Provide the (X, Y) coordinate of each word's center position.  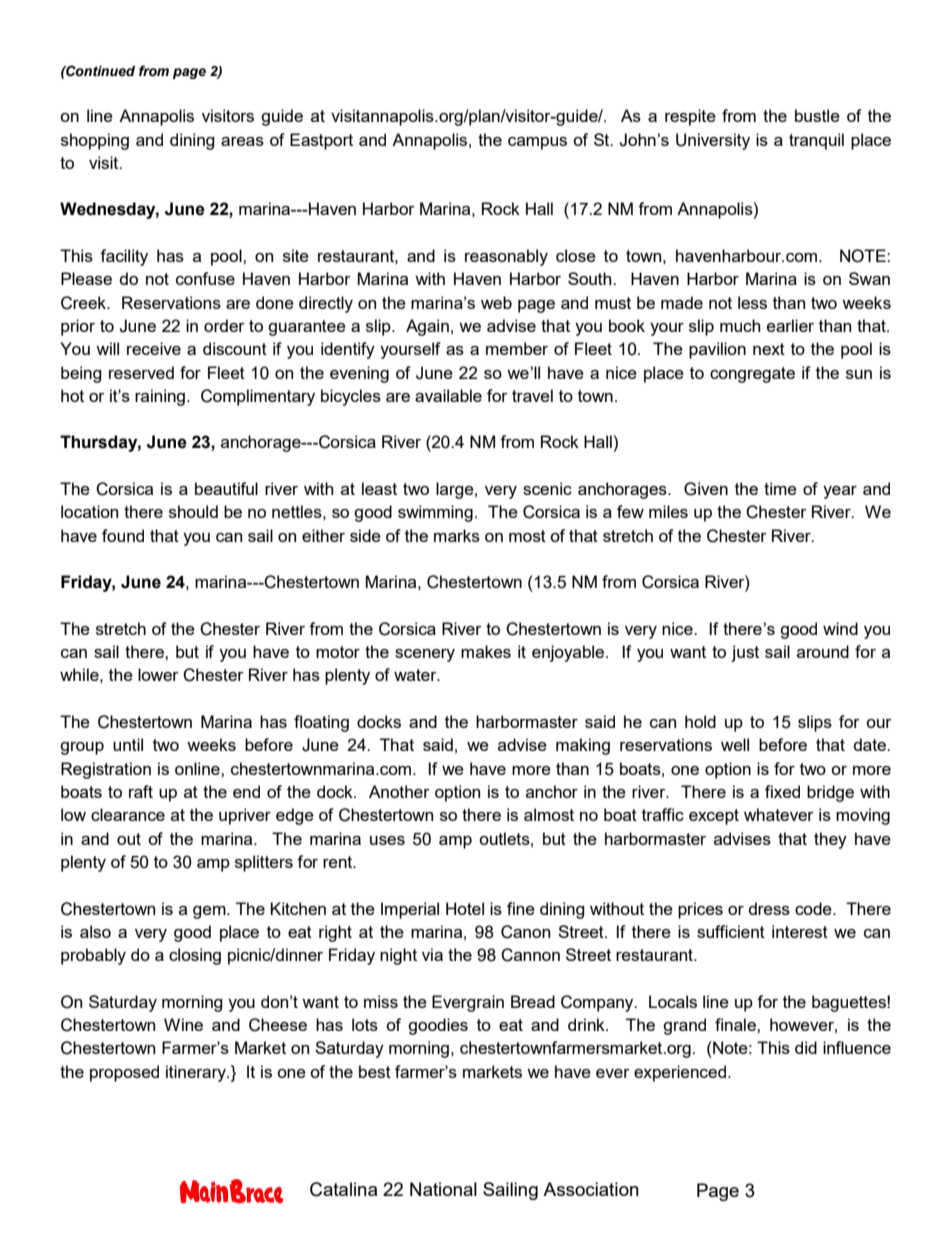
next (769, 349)
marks (457, 535)
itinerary (197, 1073)
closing (195, 956)
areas (242, 141)
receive (154, 348)
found (123, 535)
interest (800, 931)
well (735, 744)
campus (537, 143)
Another (399, 791)
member (517, 348)
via (432, 954)
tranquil (816, 141)
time (780, 488)
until (128, 744)
